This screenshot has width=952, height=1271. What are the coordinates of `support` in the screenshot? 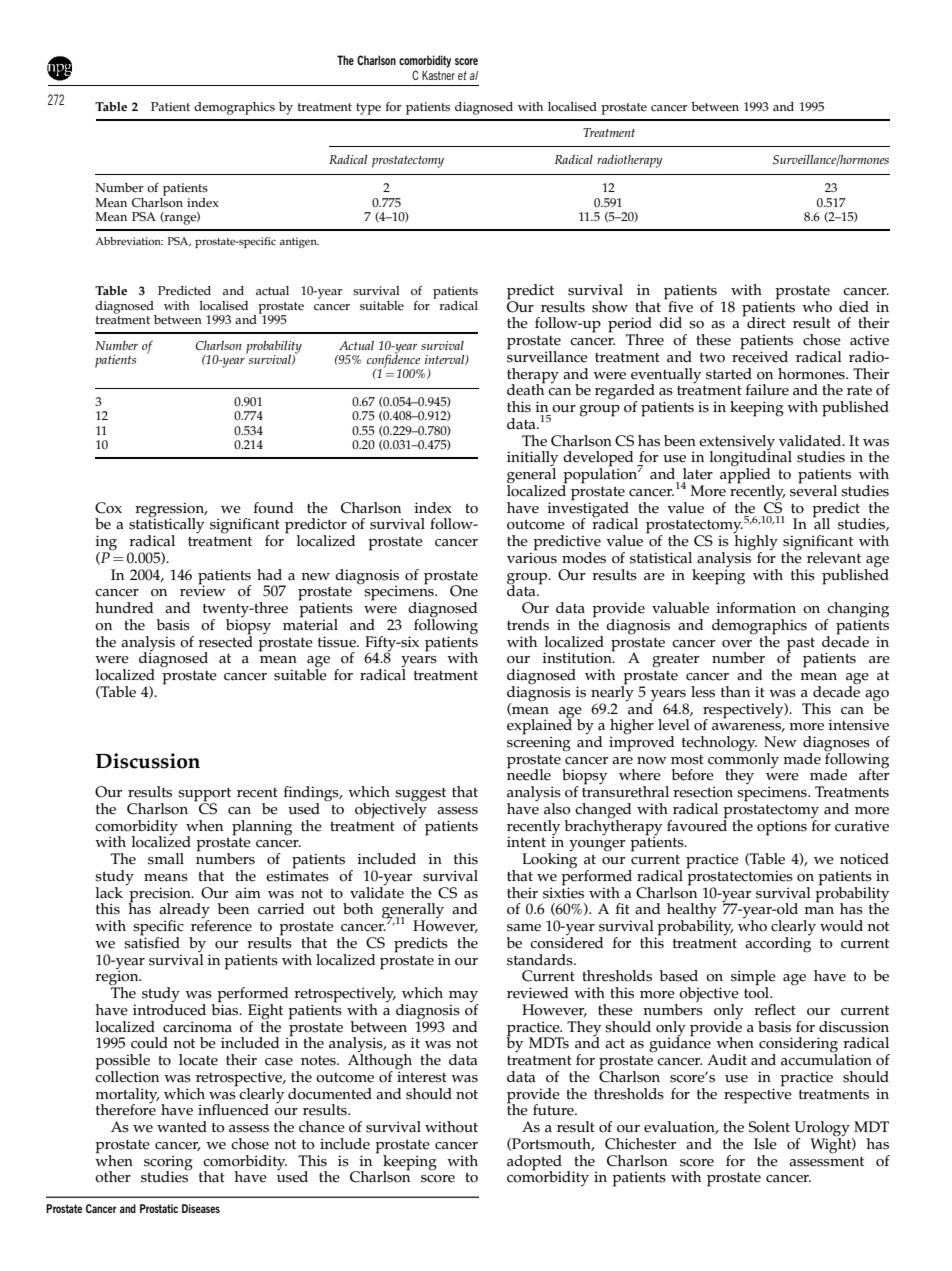 It's located at (204, 796).
